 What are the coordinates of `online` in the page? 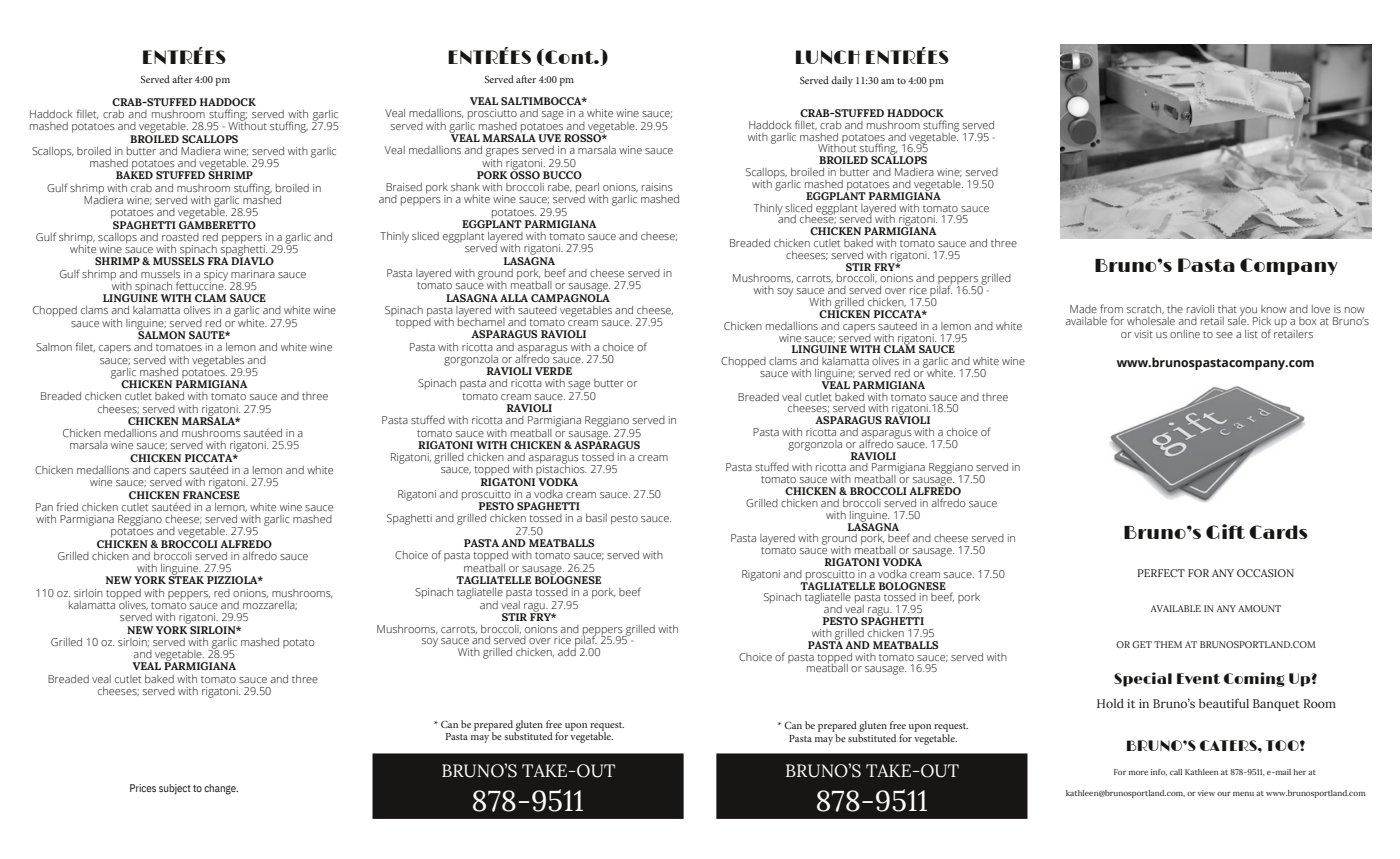 It's located at (1185, 334).
